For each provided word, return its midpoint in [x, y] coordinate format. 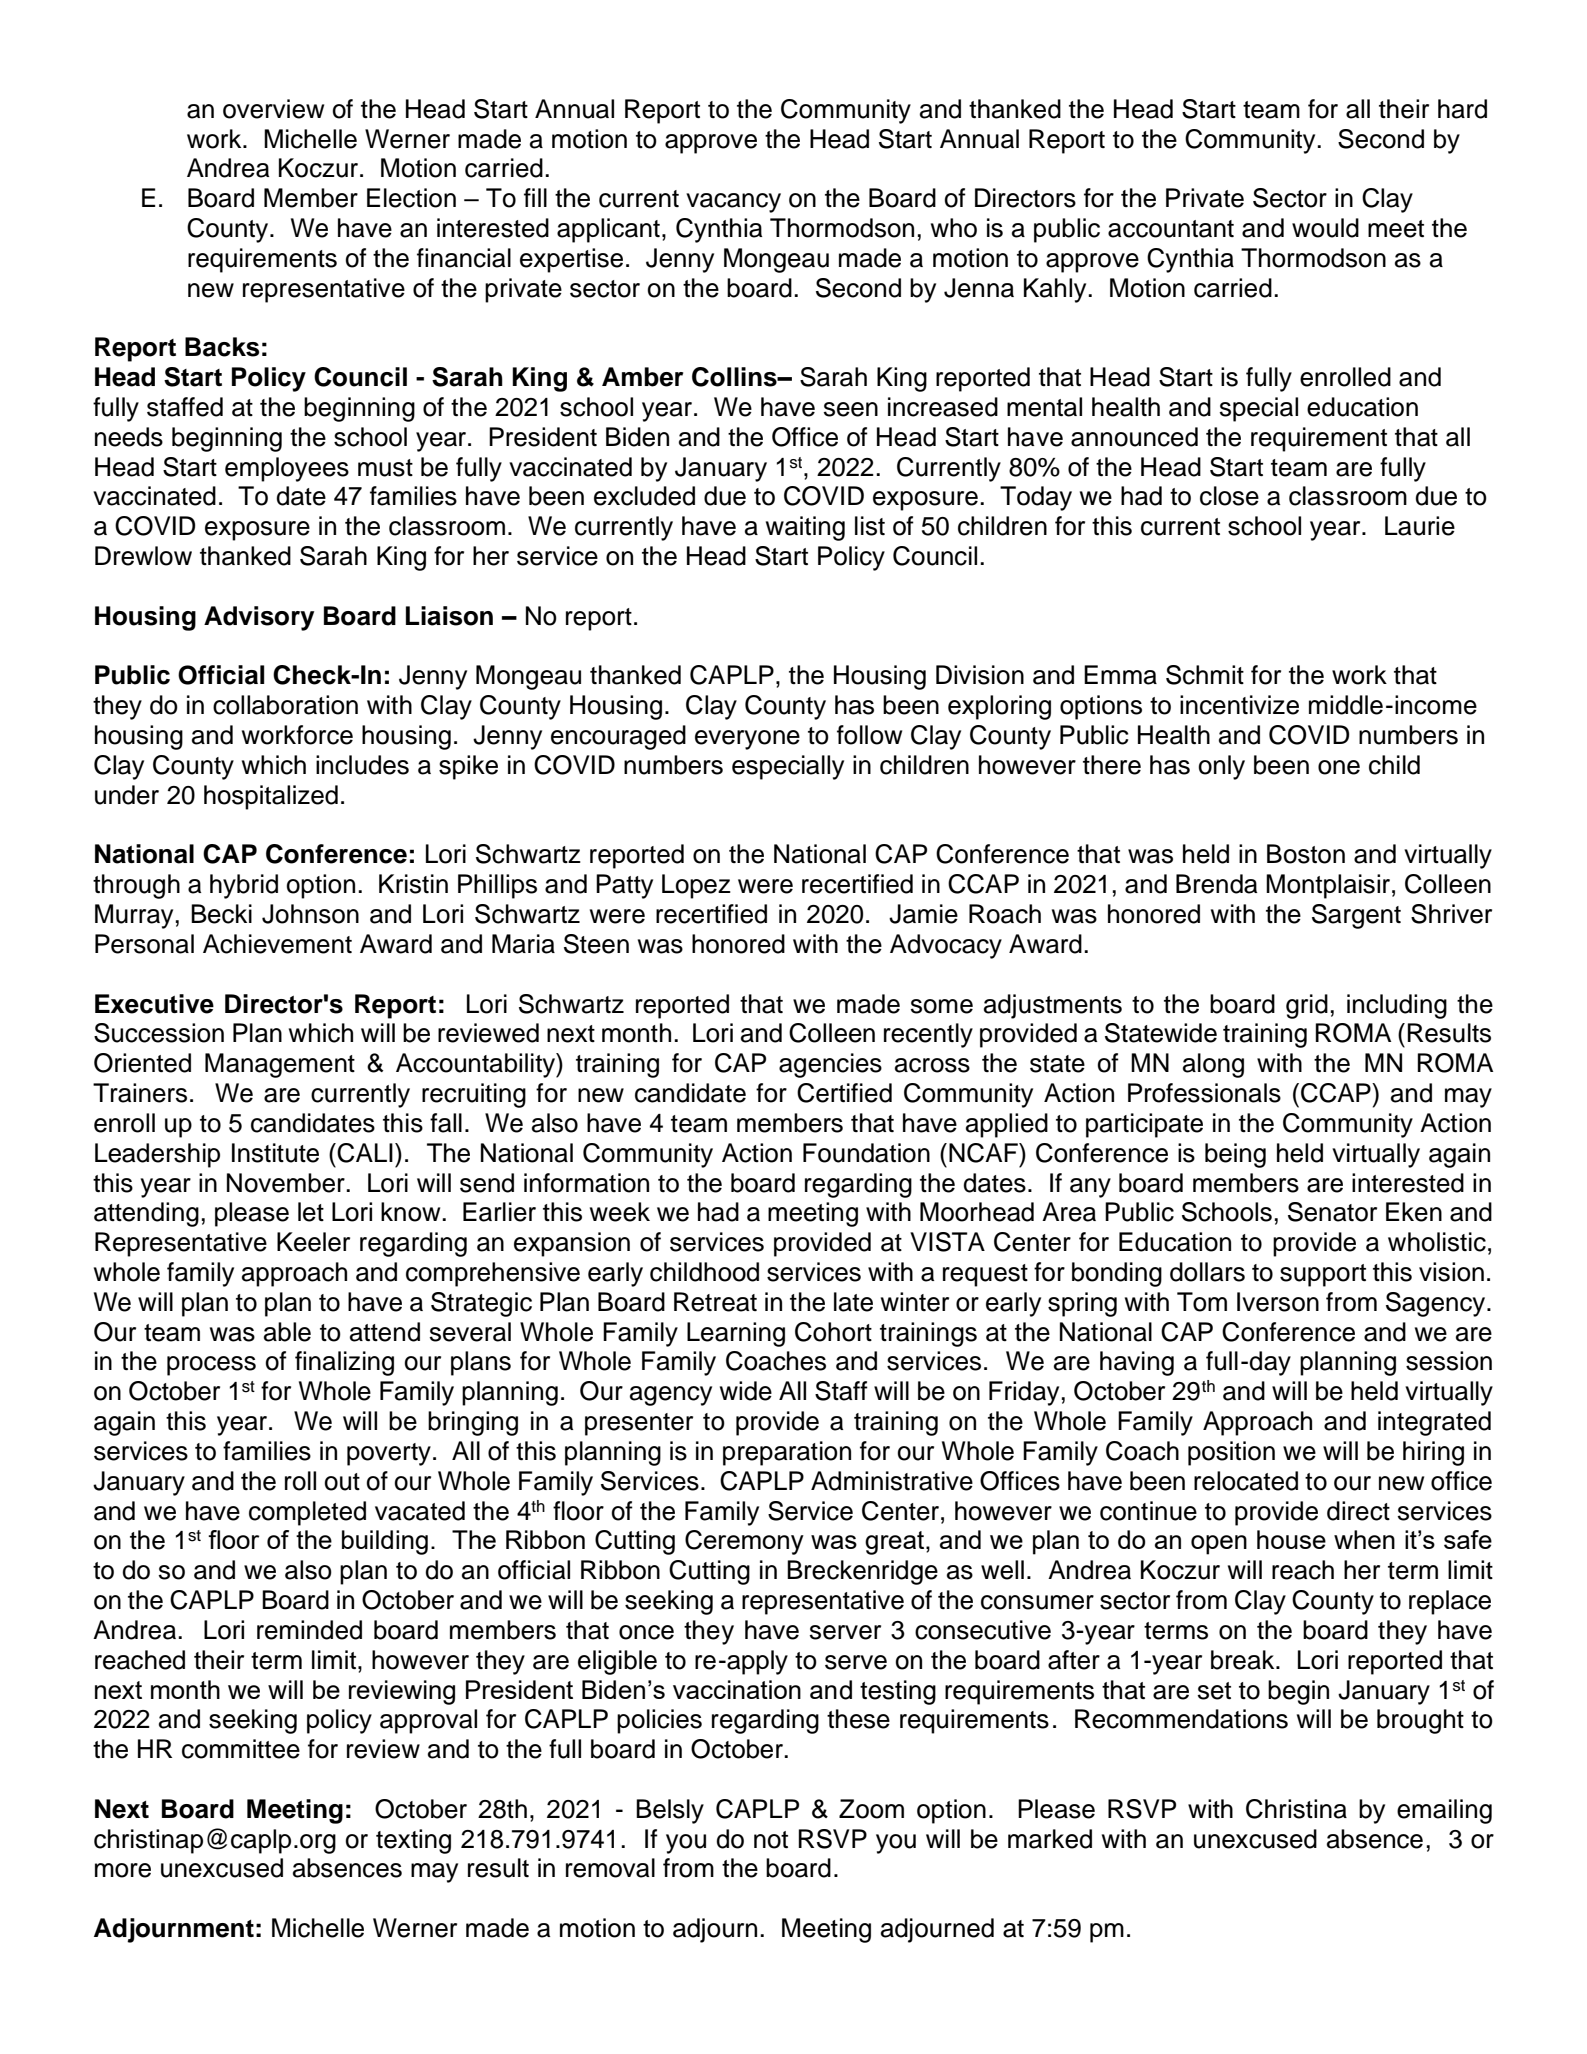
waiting [805, 528]
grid [1307, 1006]
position [1231, 1453]
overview [273, 109]
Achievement [277, 944]
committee [241, 1749]
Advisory [259, 618]
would [1325, 228]
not [771, 1840]
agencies [830, 1065]
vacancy [733, 203]
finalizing [344, 1363]
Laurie [1420, 526]
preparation [787, 1453]
